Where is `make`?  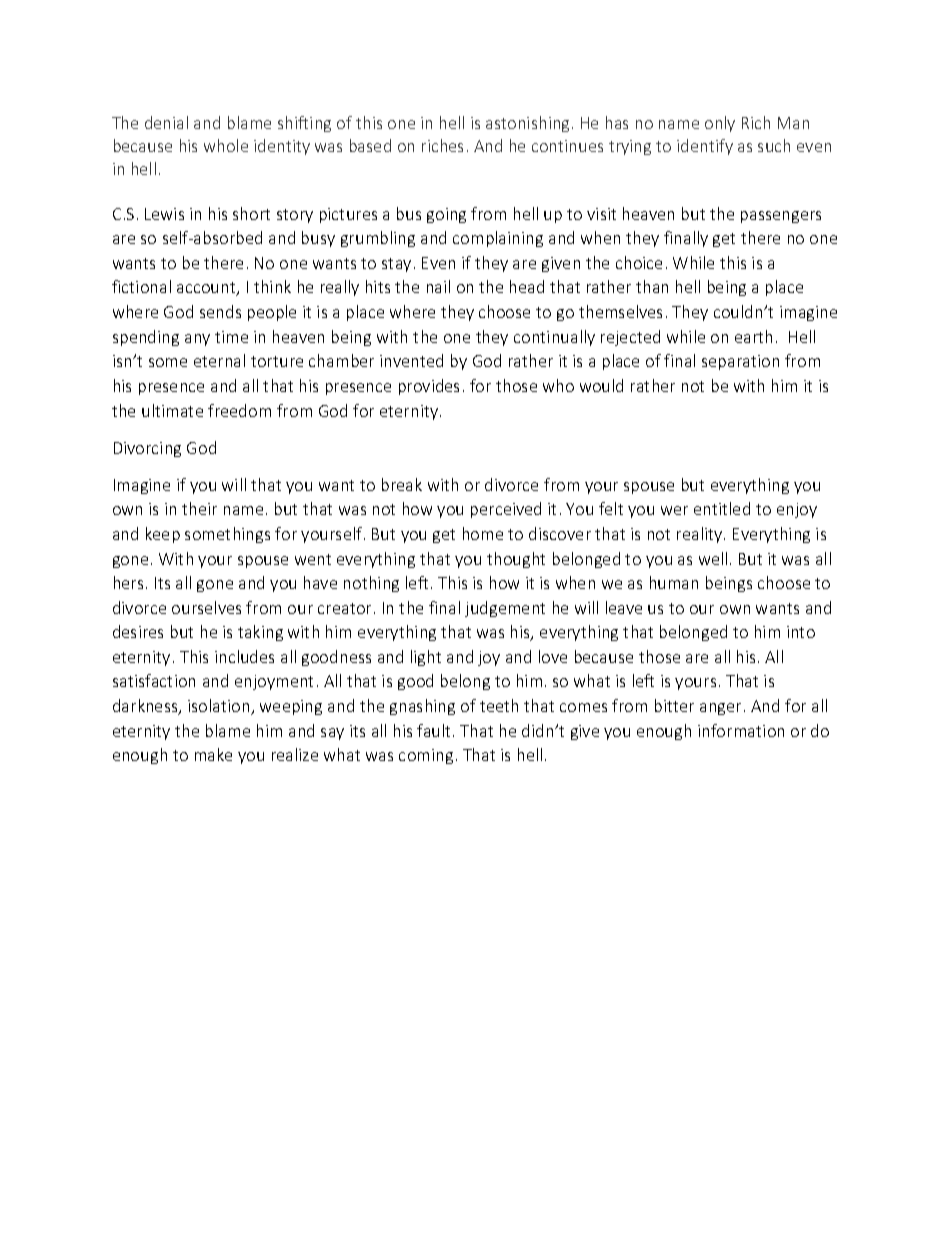 make is located at coordinates (213, 754).
